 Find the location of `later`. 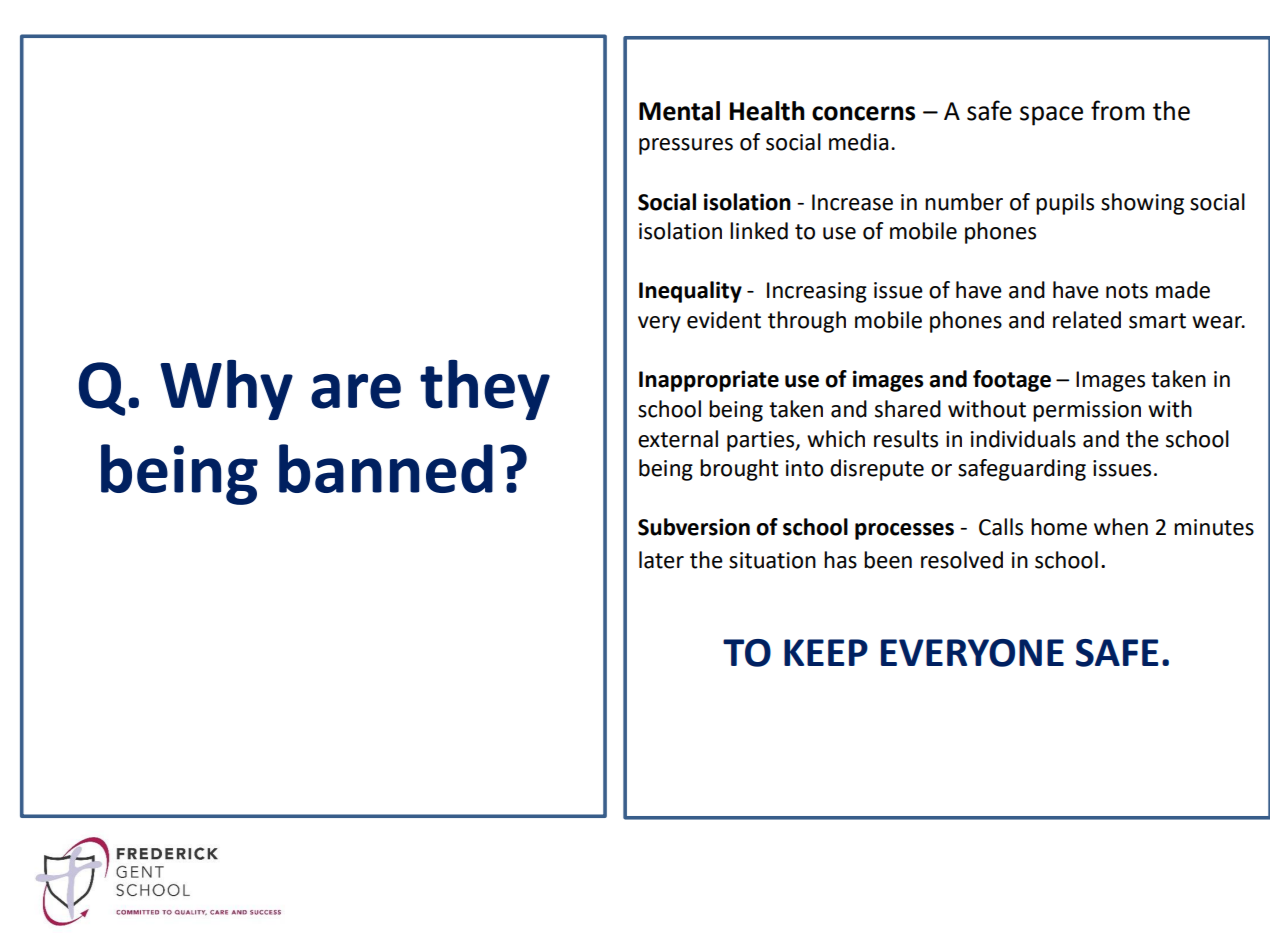

later is located at coordinates (661, 560).
